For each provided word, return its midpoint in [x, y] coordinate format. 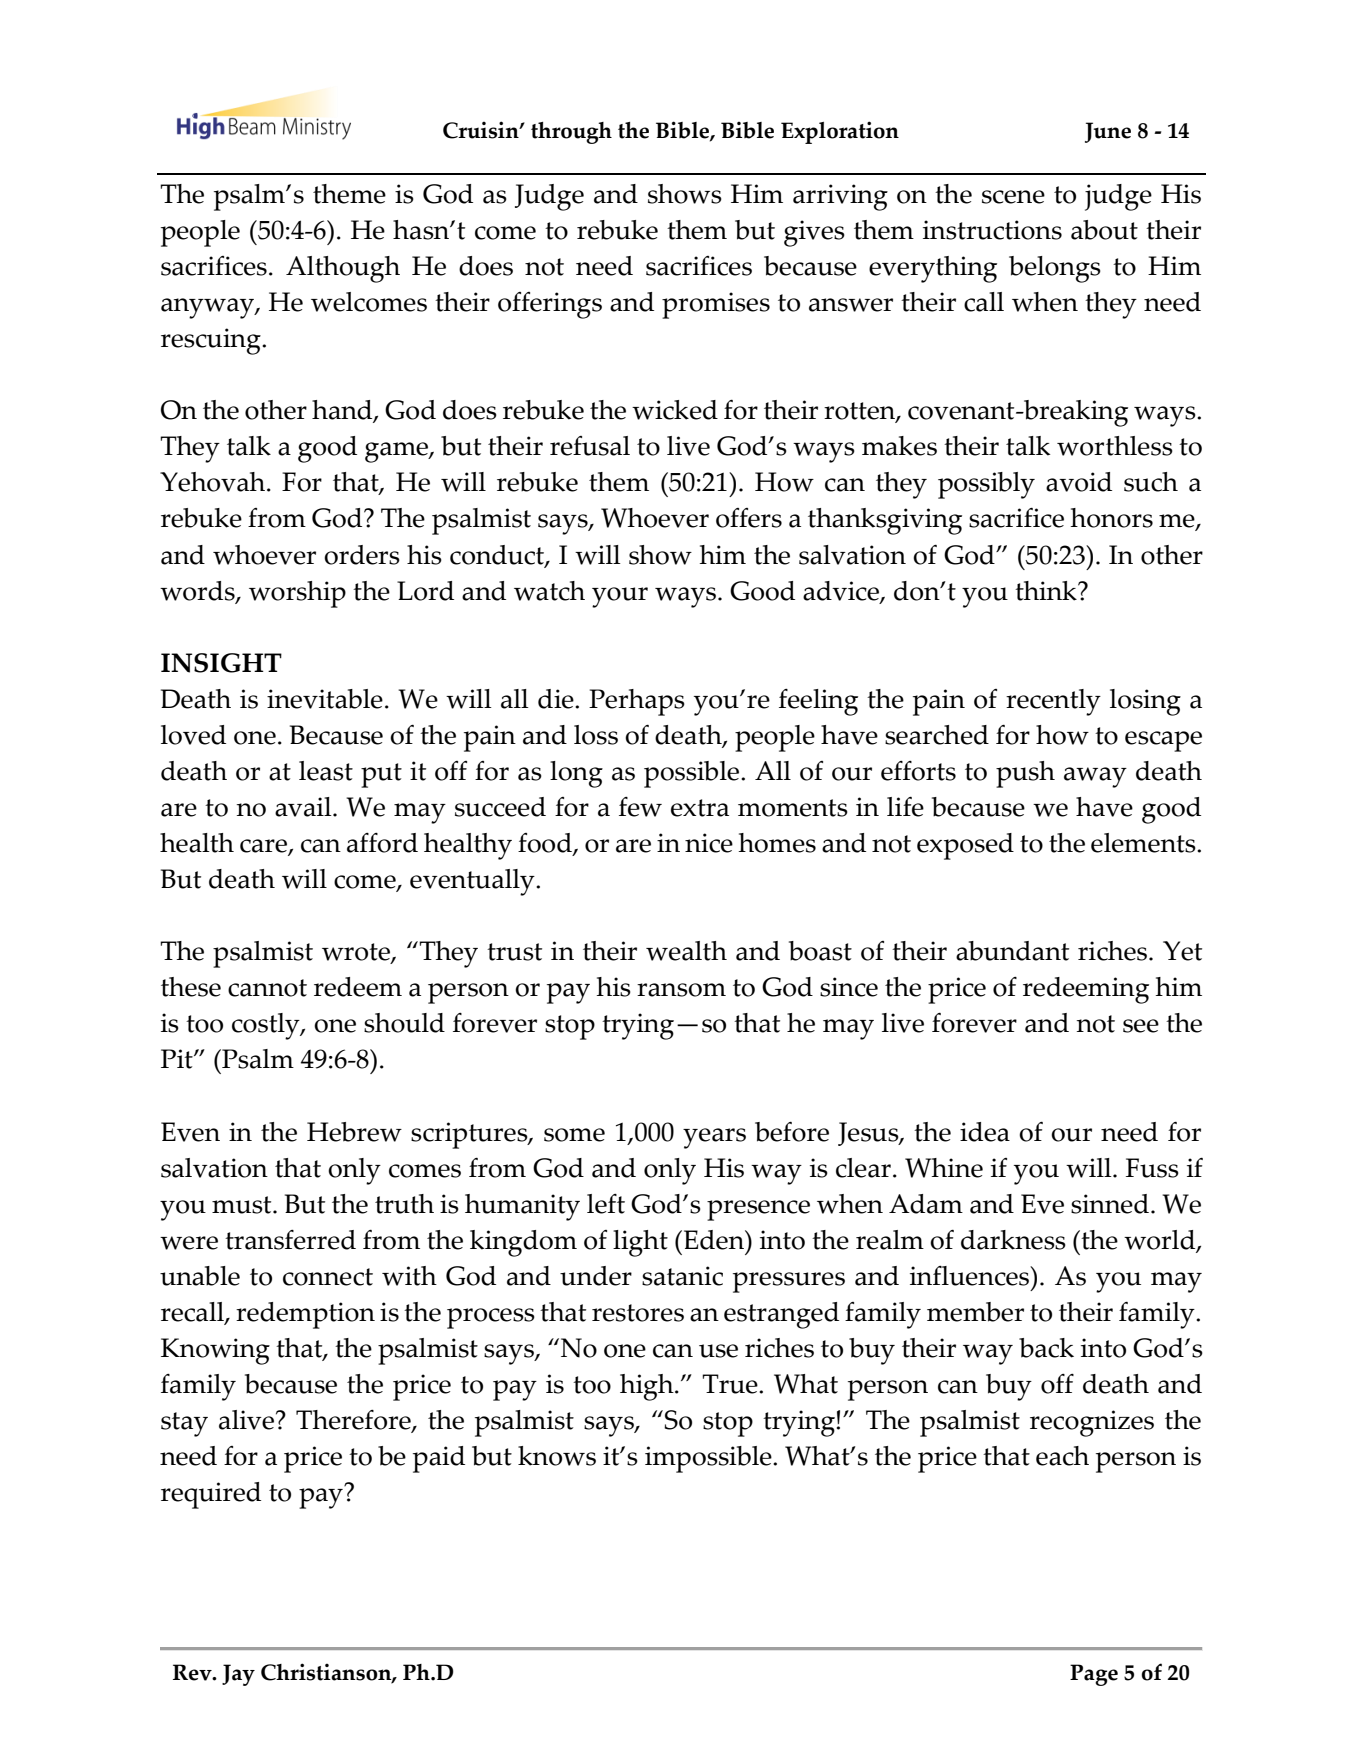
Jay [238, 1675]
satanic [682, 1276]
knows [557, 1456]
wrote [357, 953]
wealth [686, 951]
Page [1094, 1675]
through [571, 133]
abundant [1012, 951]
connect [328, 1277]
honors [1112, 518]
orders [362, 555]
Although [343, 269]
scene [1013, 197]
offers [749, 518]
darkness [1013, 1240]
